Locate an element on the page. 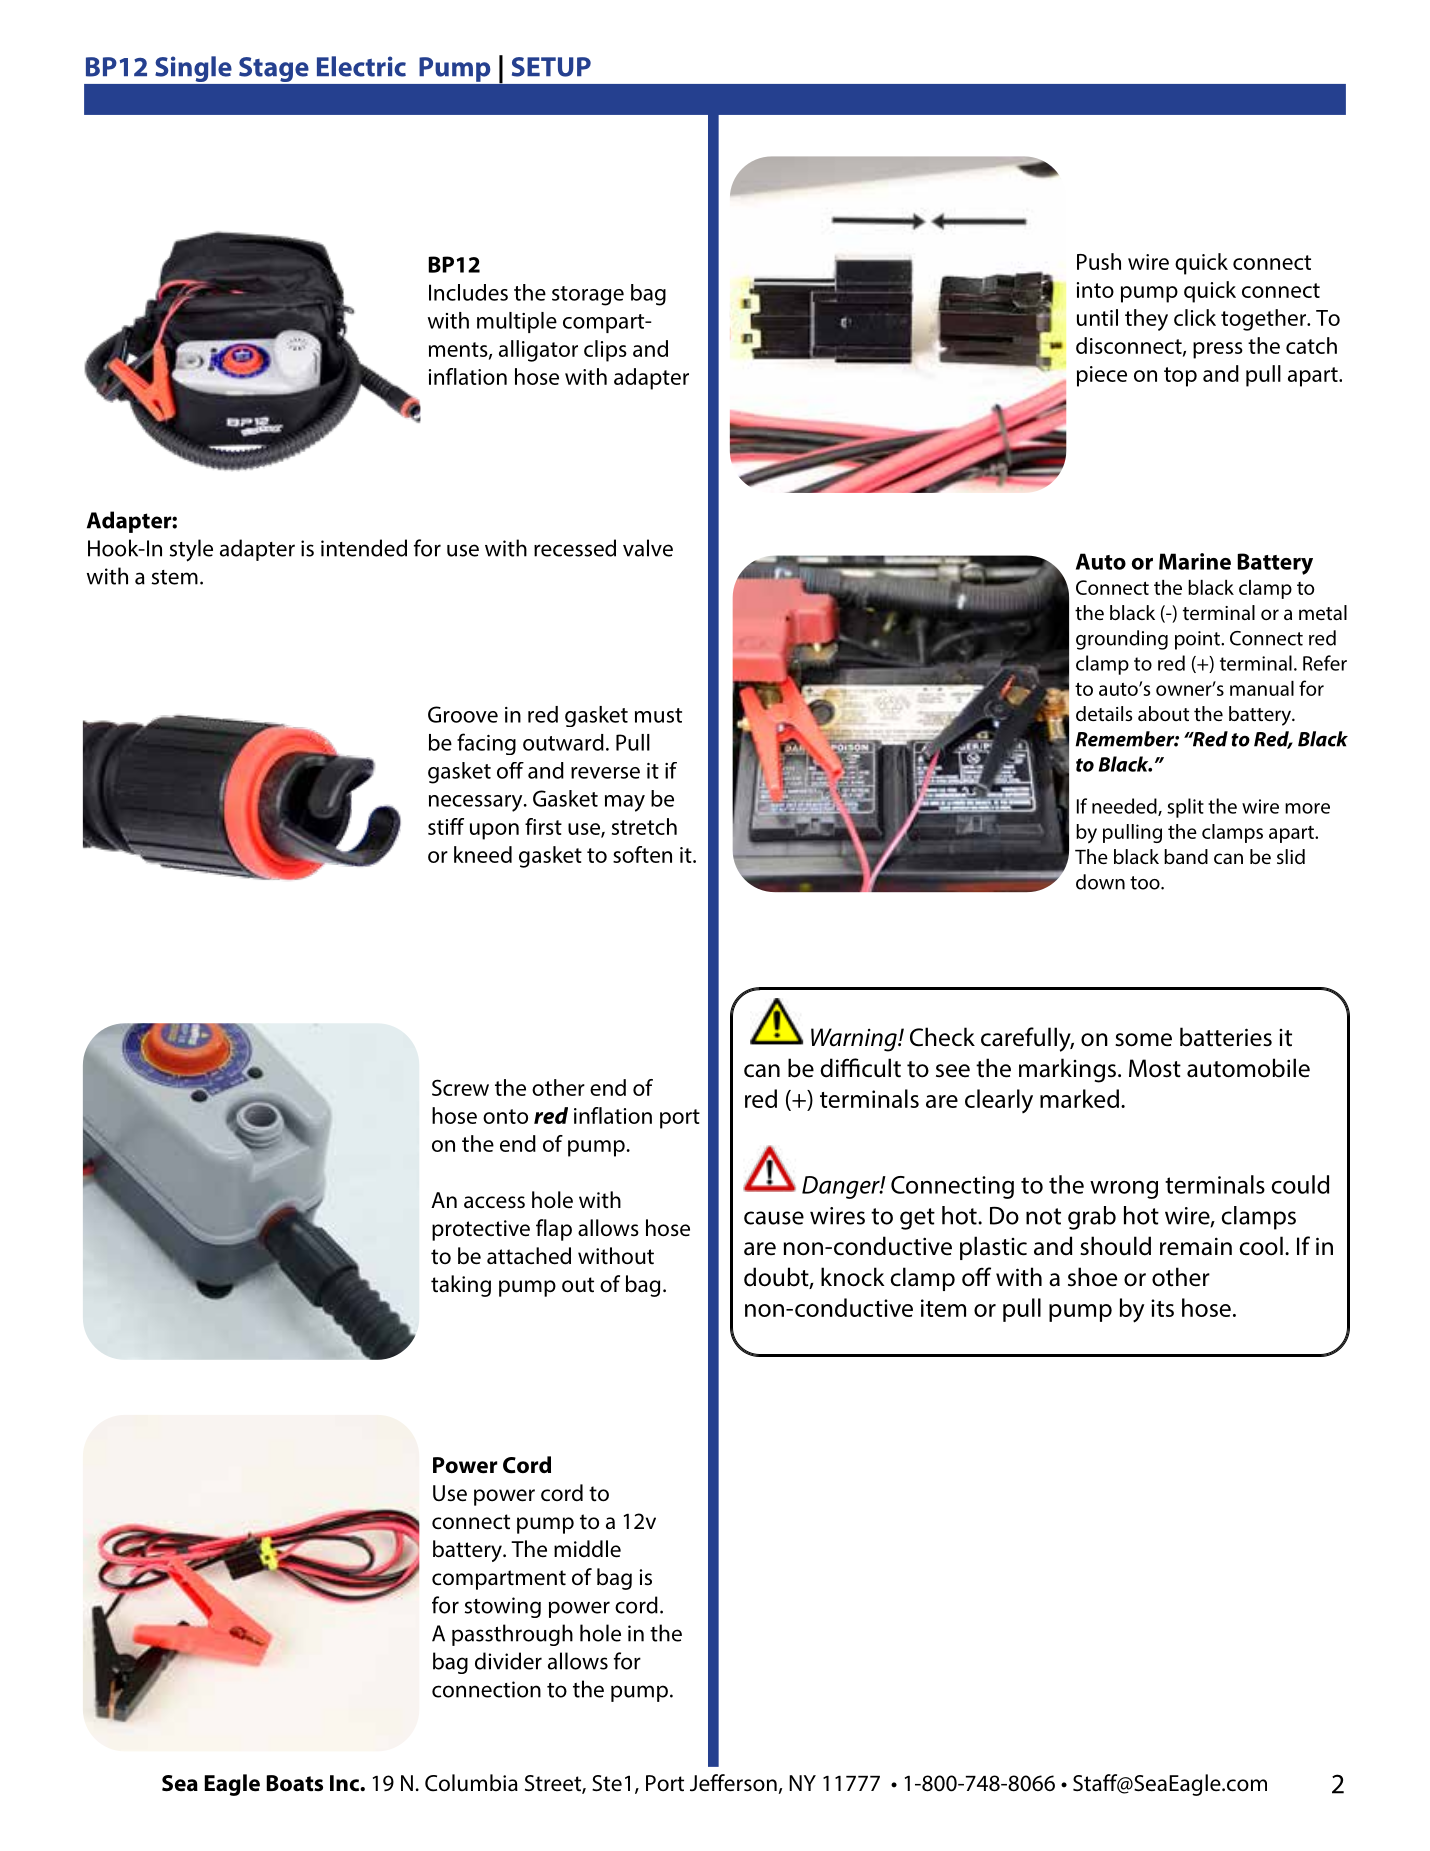 This document has width=1430, height=1851. must is located at coordinates (658, 715).
